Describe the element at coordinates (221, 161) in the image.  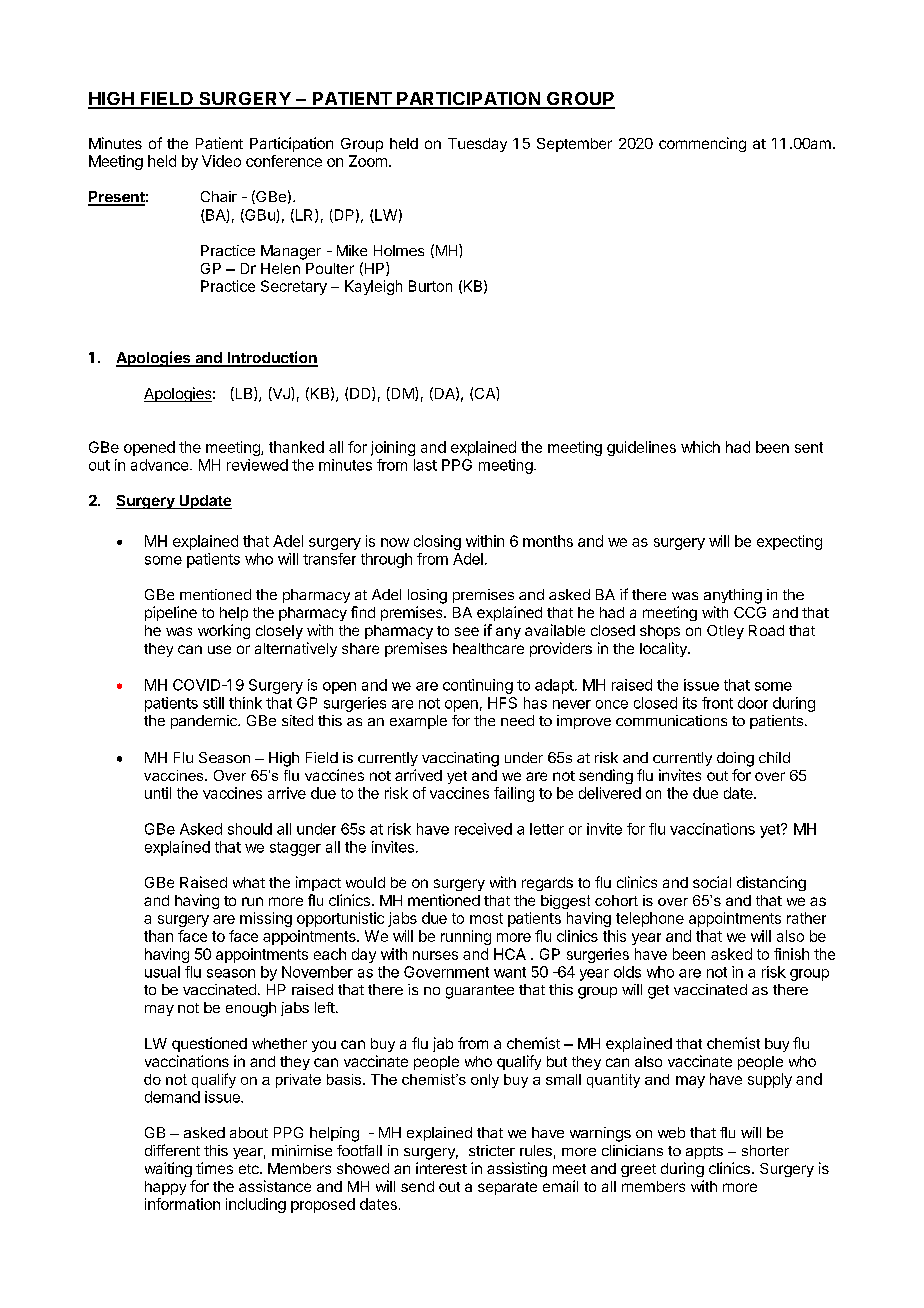
I see `Video` at that location.
